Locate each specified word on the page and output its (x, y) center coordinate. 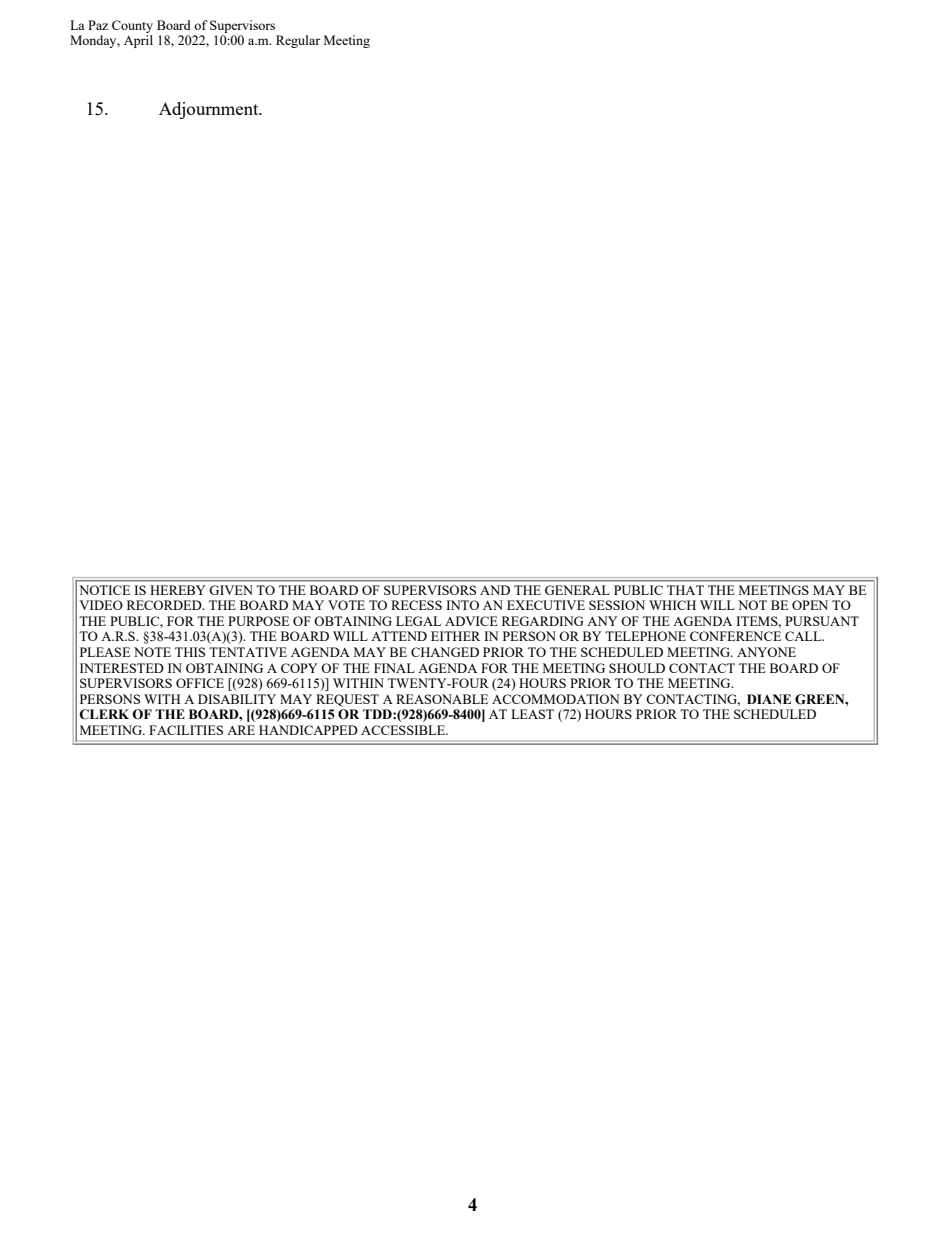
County (132, 26)
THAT (685, 590)
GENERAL (577, 590)
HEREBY (178, 590)
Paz (98, 25)
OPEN (810, 605)
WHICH (672, 605)
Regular (298, 41)
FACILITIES (186, 730)
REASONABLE (442, 699)
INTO (462, 605)
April (138, 41)
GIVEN (231, 590)
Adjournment (210, 110)
